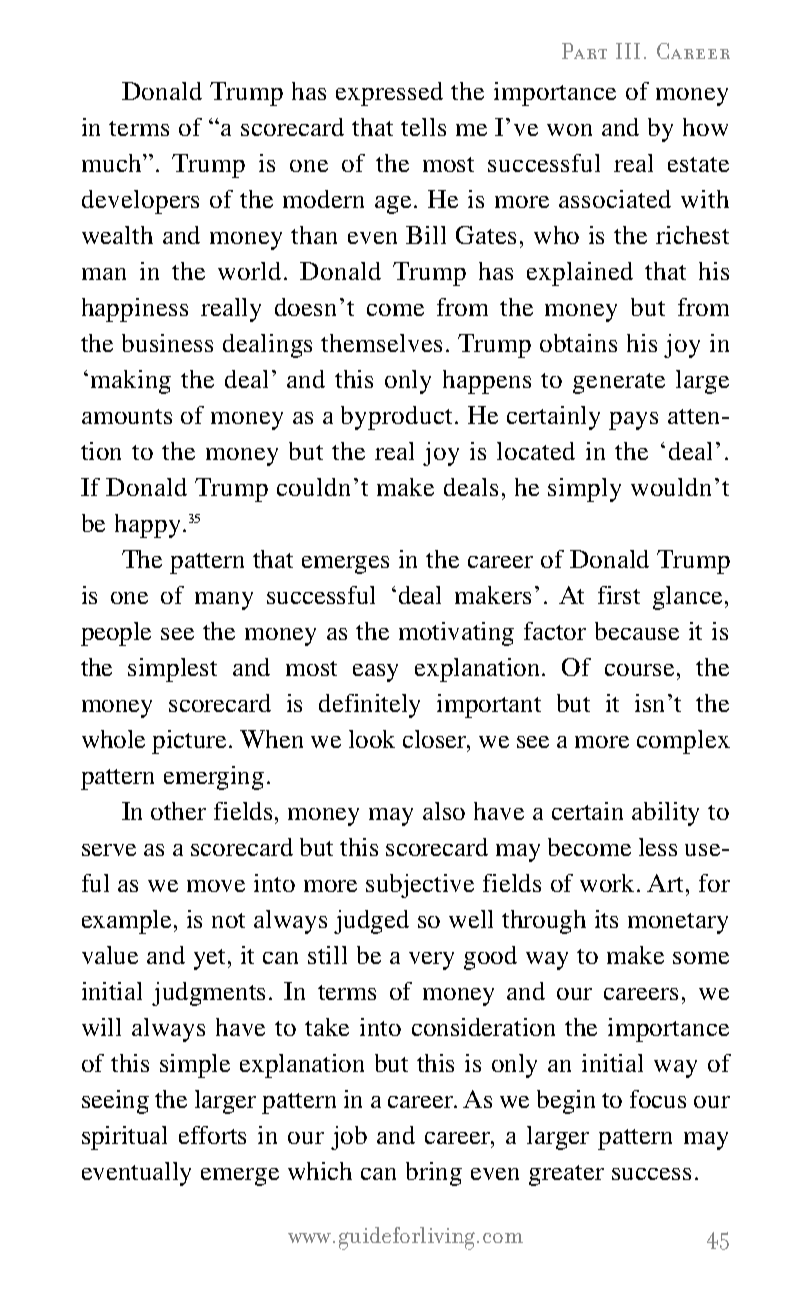  I want to click on also, so click(444, 811).
